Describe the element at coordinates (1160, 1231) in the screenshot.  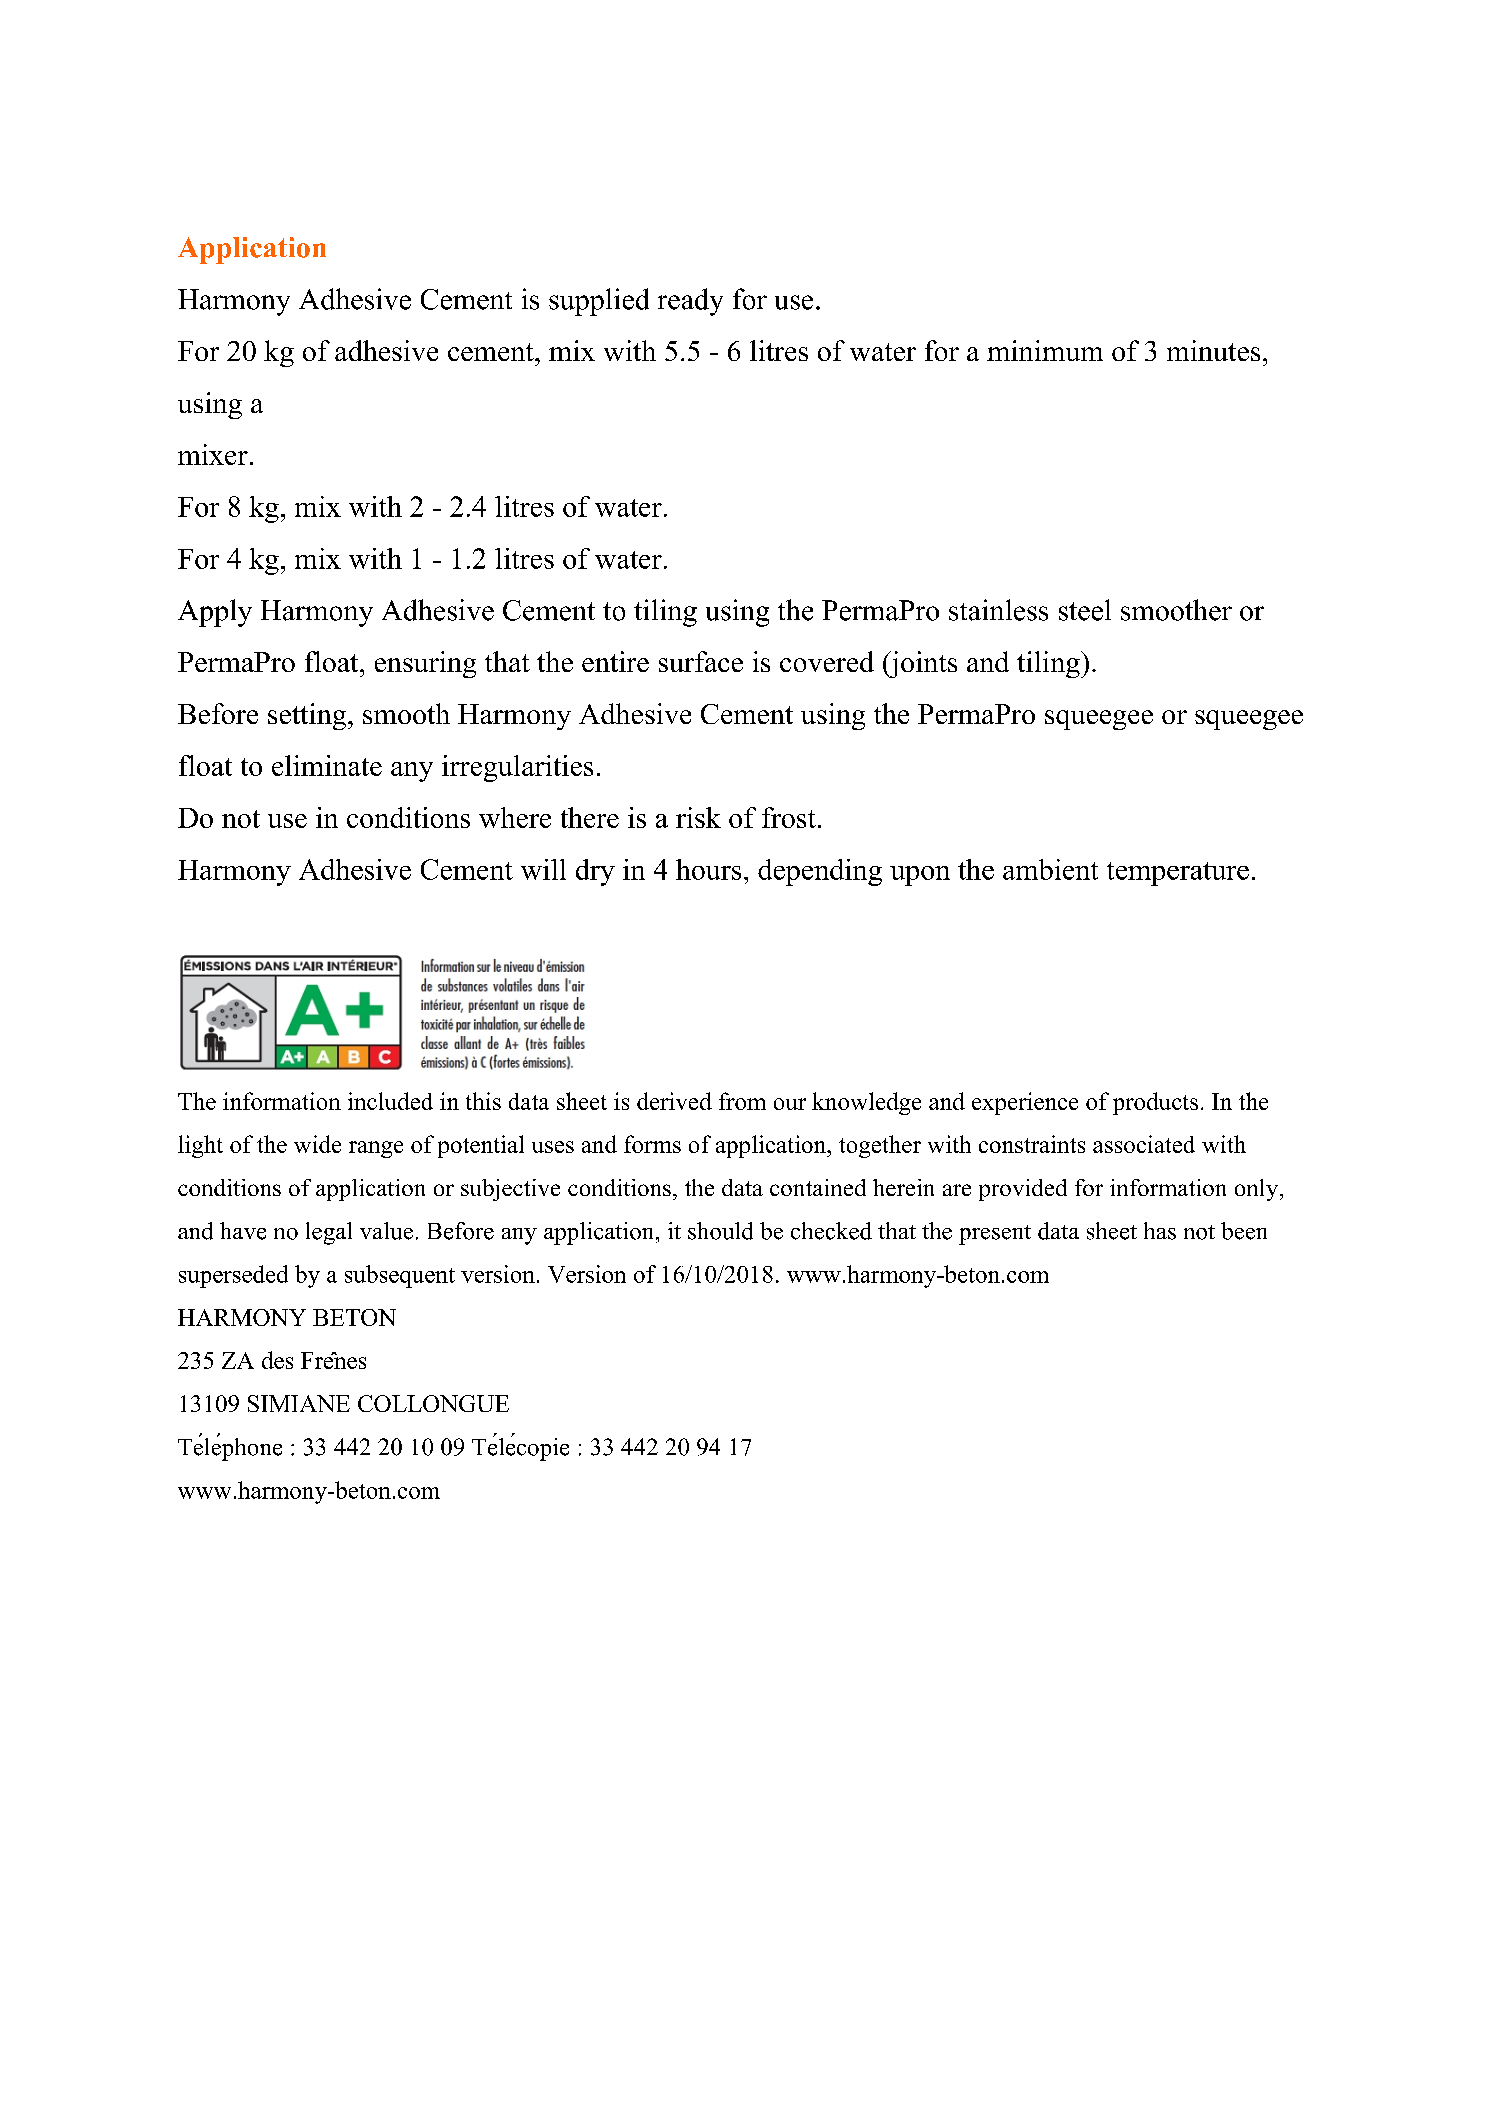
I see `has` at that location.
